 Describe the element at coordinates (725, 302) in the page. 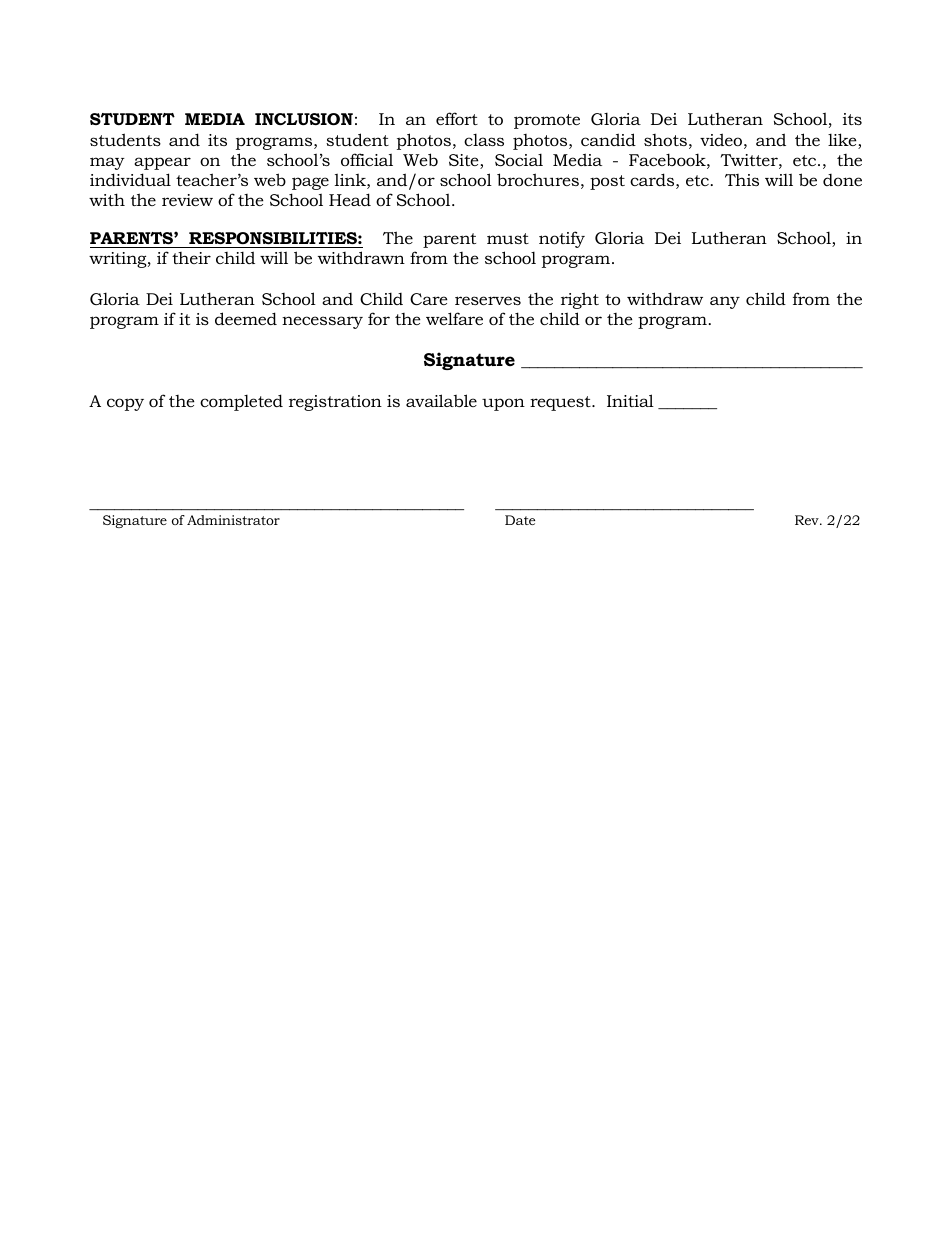

I see `any` at that location.
